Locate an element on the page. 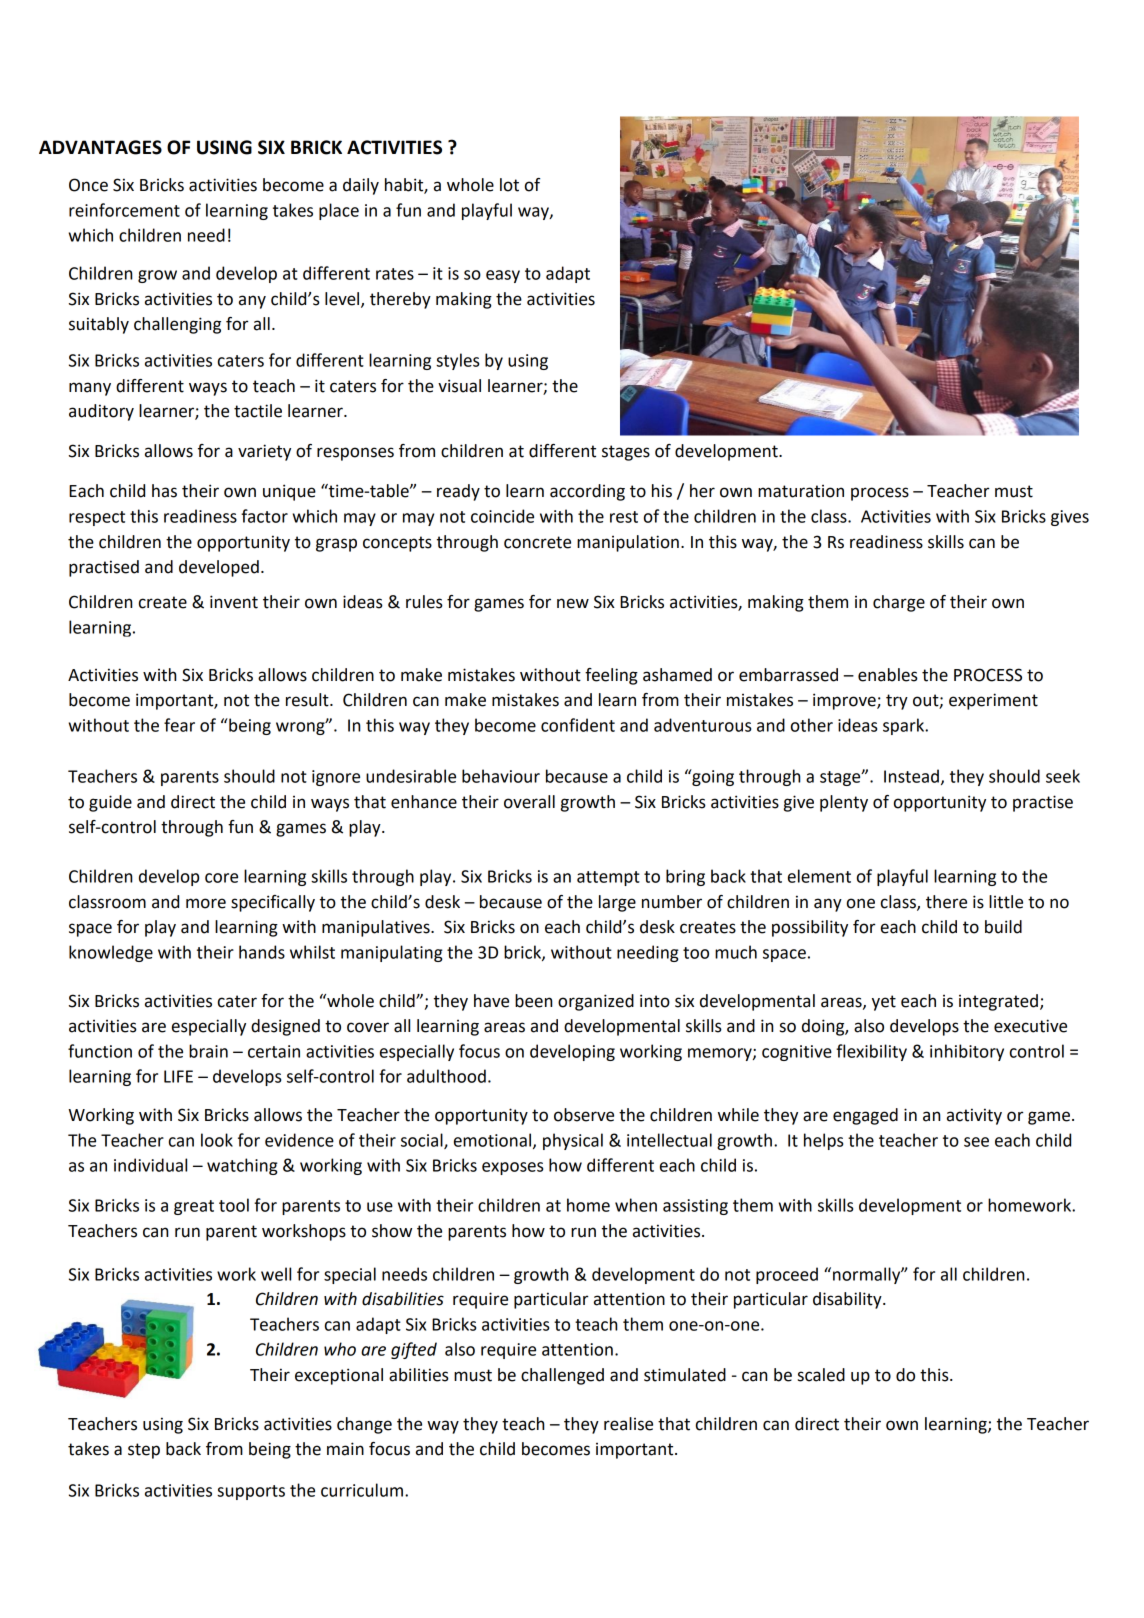 The height and width of the image is (1618, 1144). easy is located at coordinates (503, 276).
